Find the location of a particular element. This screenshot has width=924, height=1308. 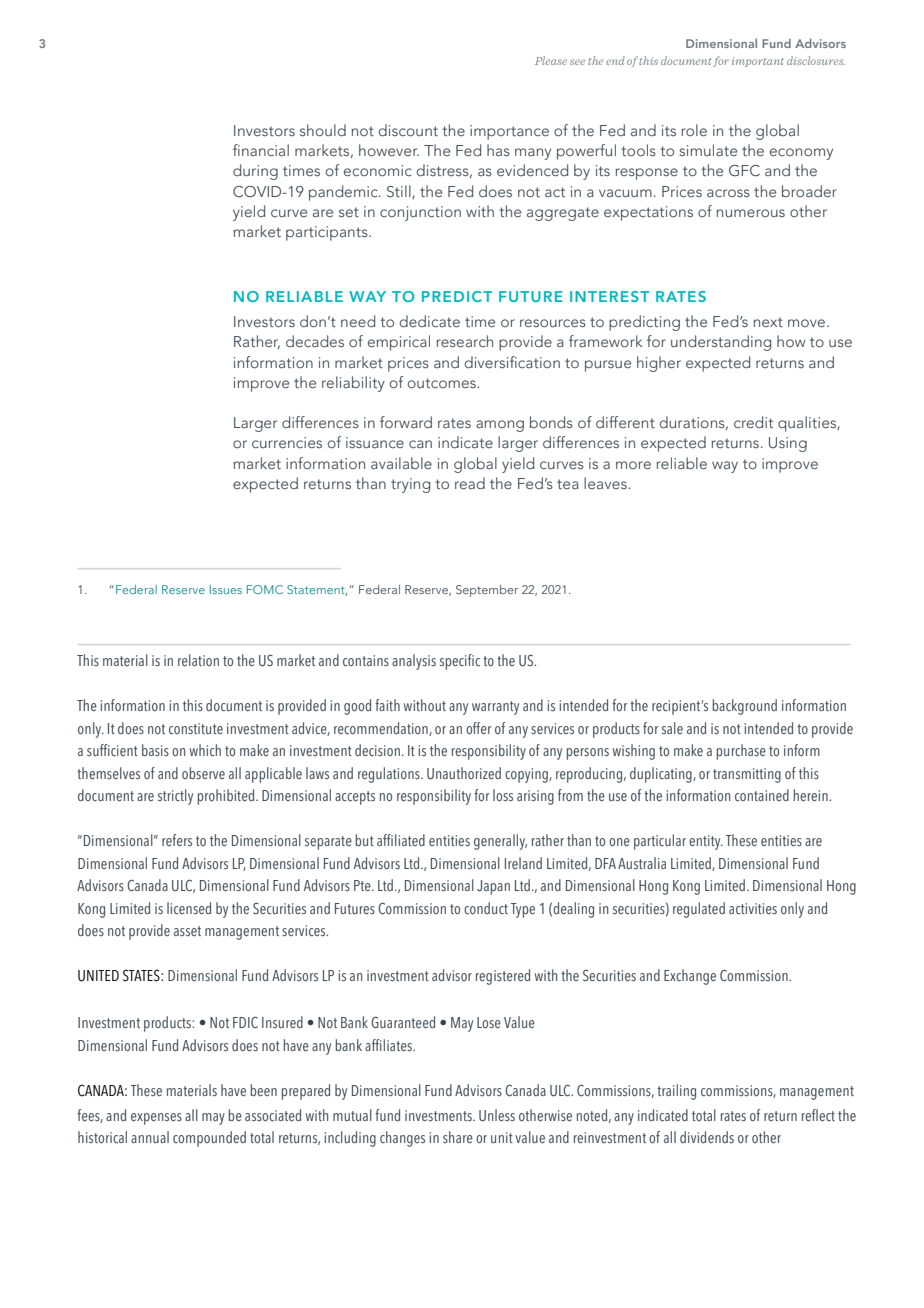

important is located at coordinates (758, 62).
